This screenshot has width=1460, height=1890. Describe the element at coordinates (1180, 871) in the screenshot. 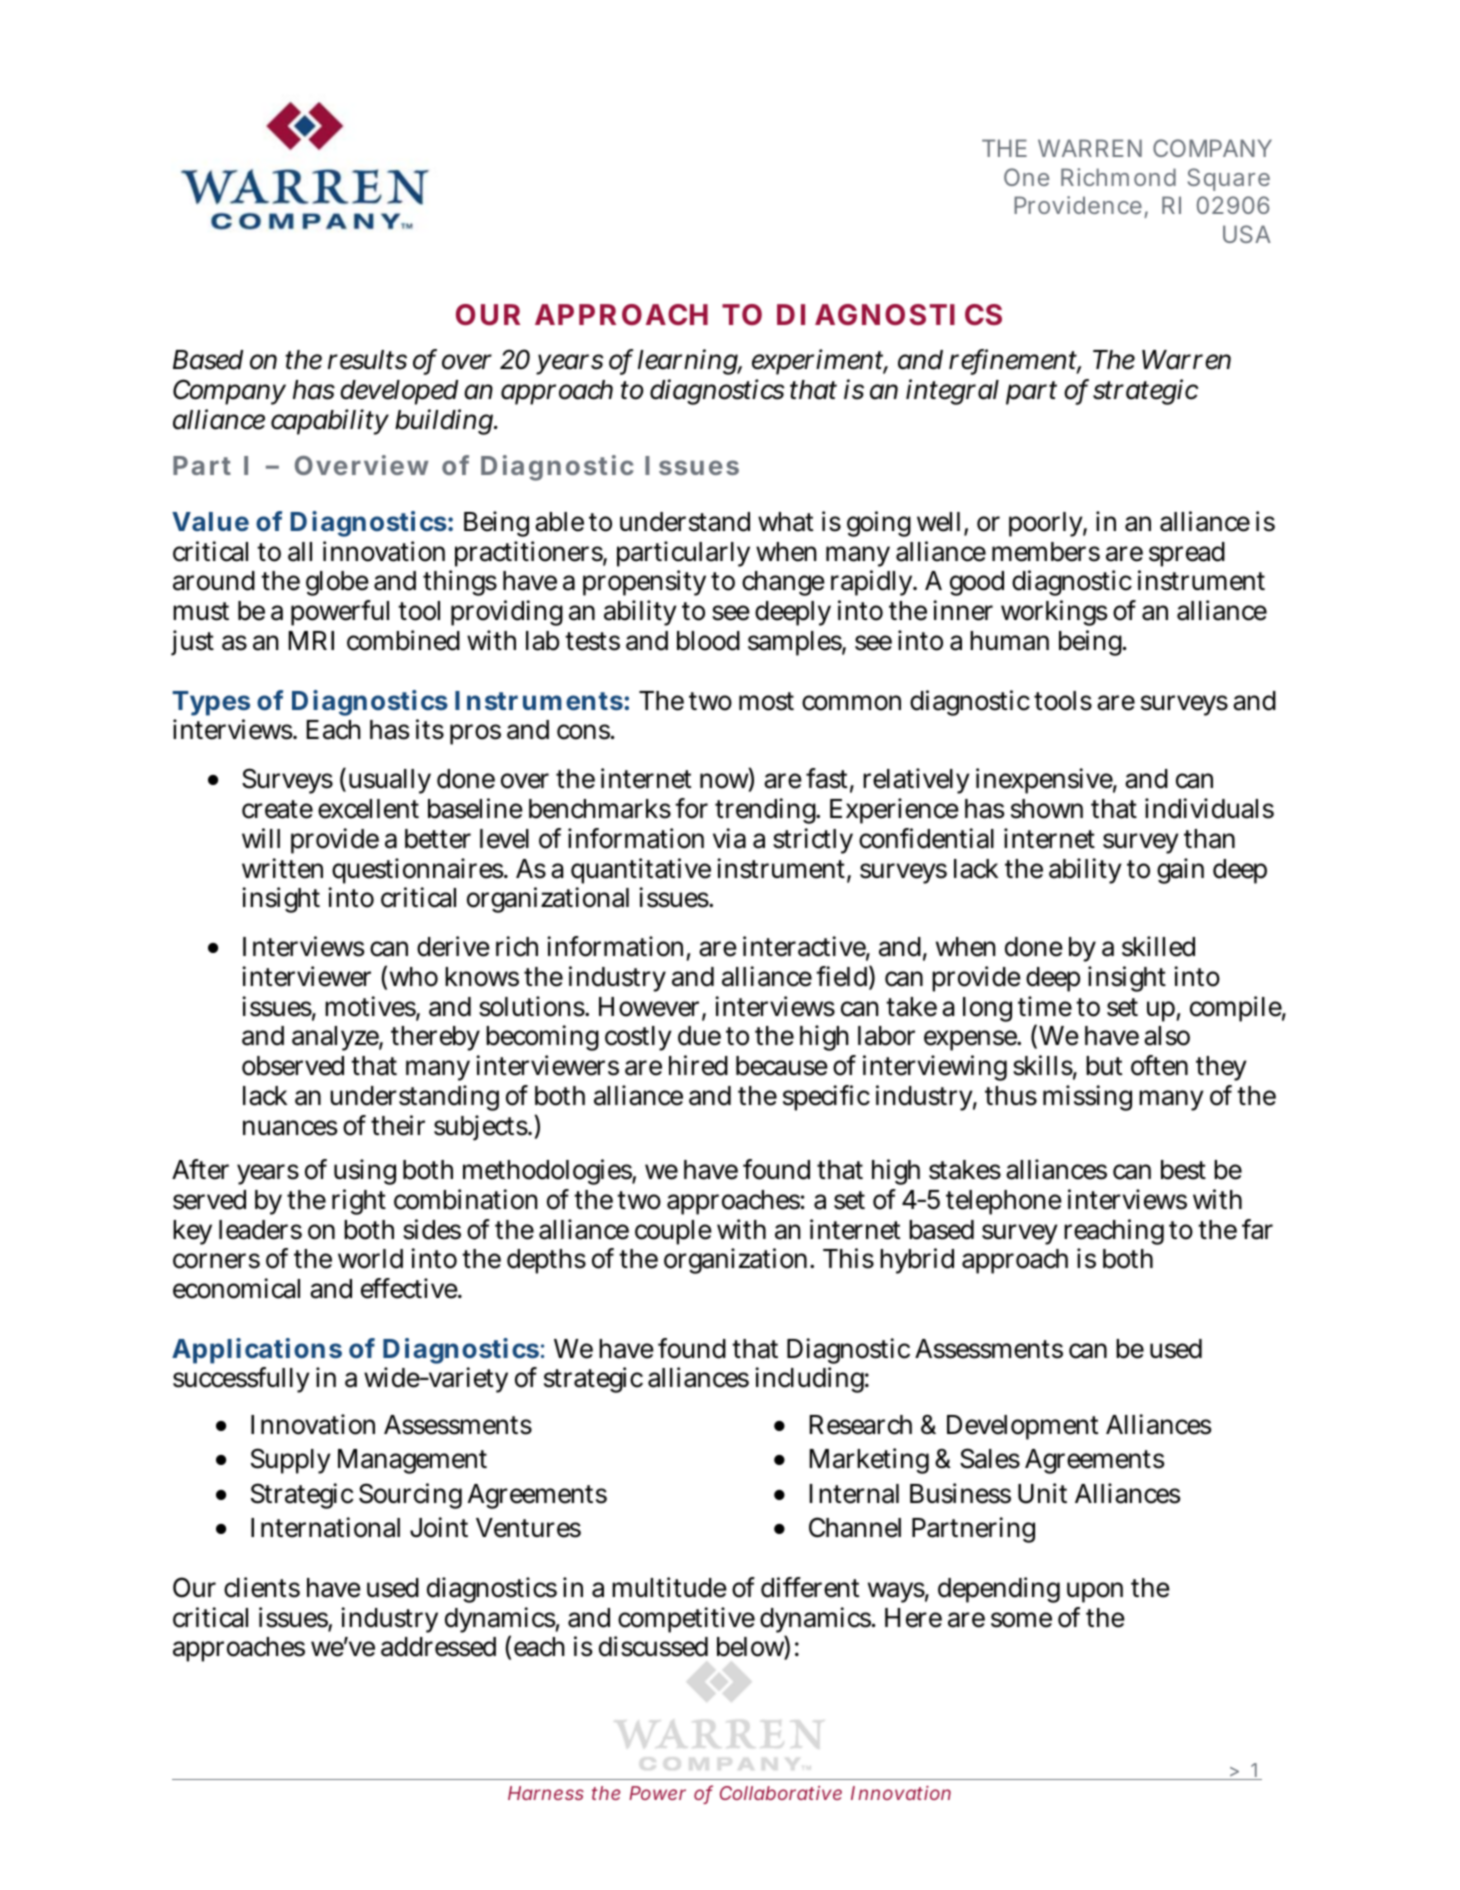

I see `gain` at that location.
